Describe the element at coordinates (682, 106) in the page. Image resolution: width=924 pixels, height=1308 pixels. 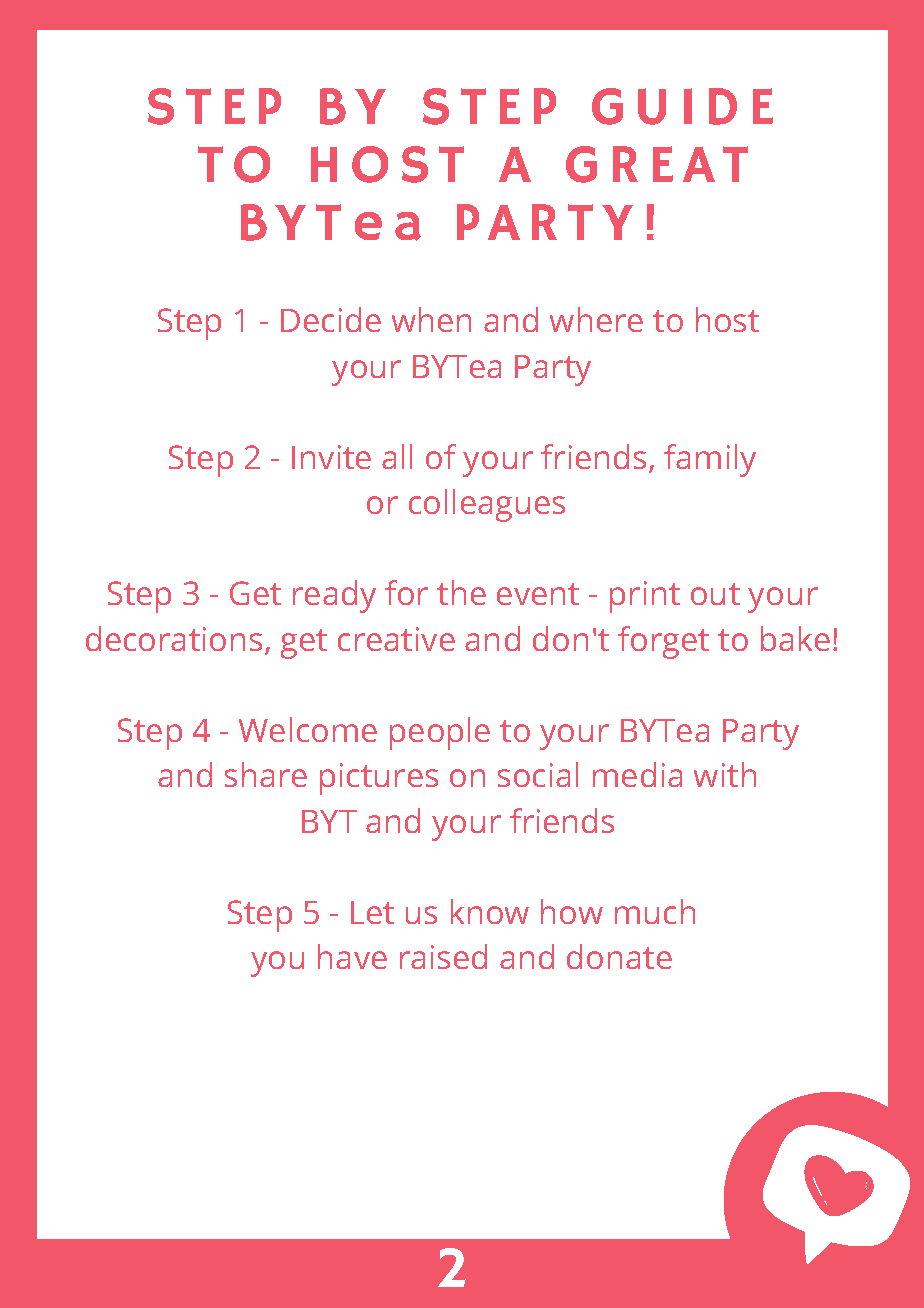
I see `GUIDE` at that location.
